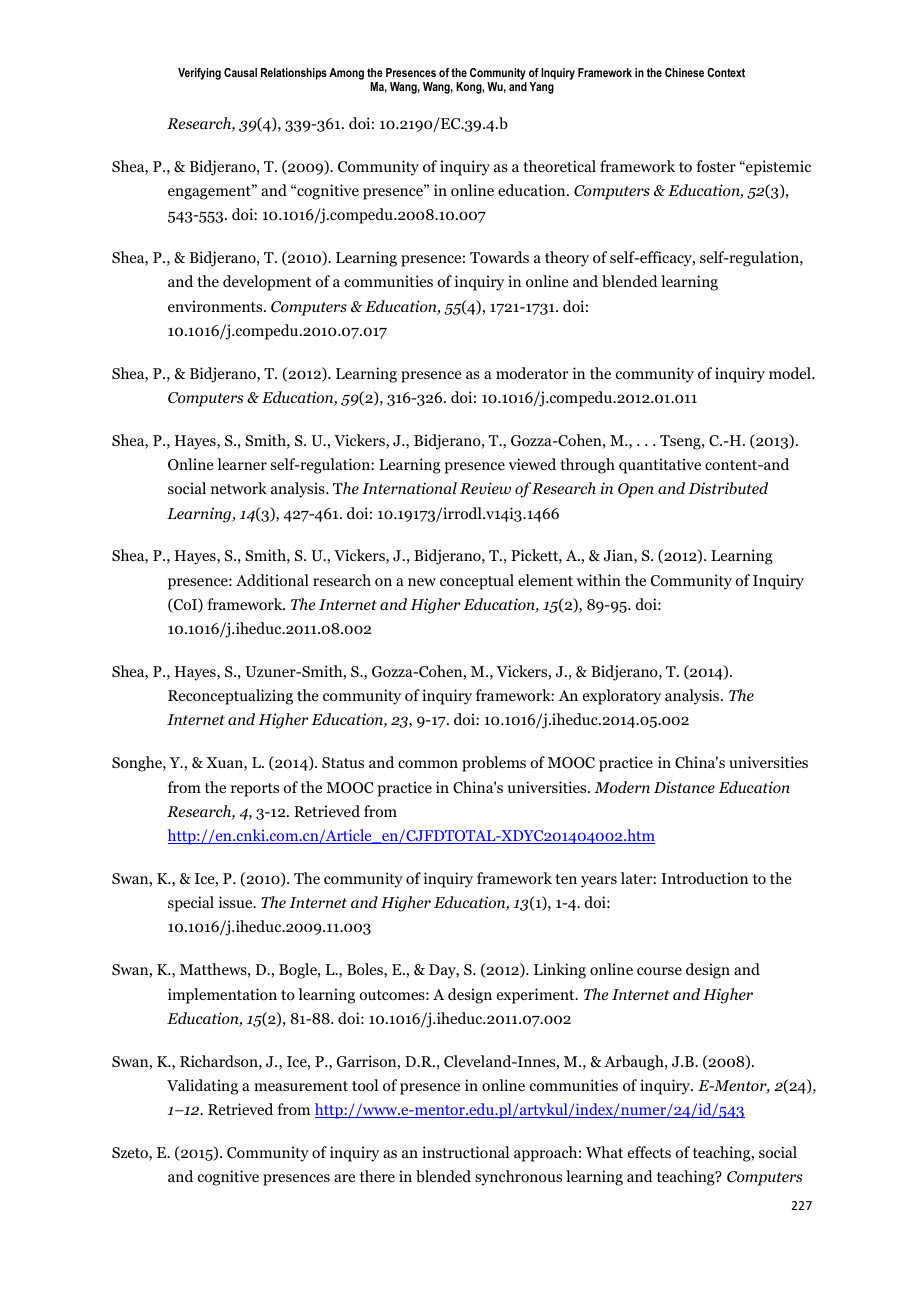 The height and width of the screenshot is (1308, 924). I want to click on Yang, so click(541, 88).
